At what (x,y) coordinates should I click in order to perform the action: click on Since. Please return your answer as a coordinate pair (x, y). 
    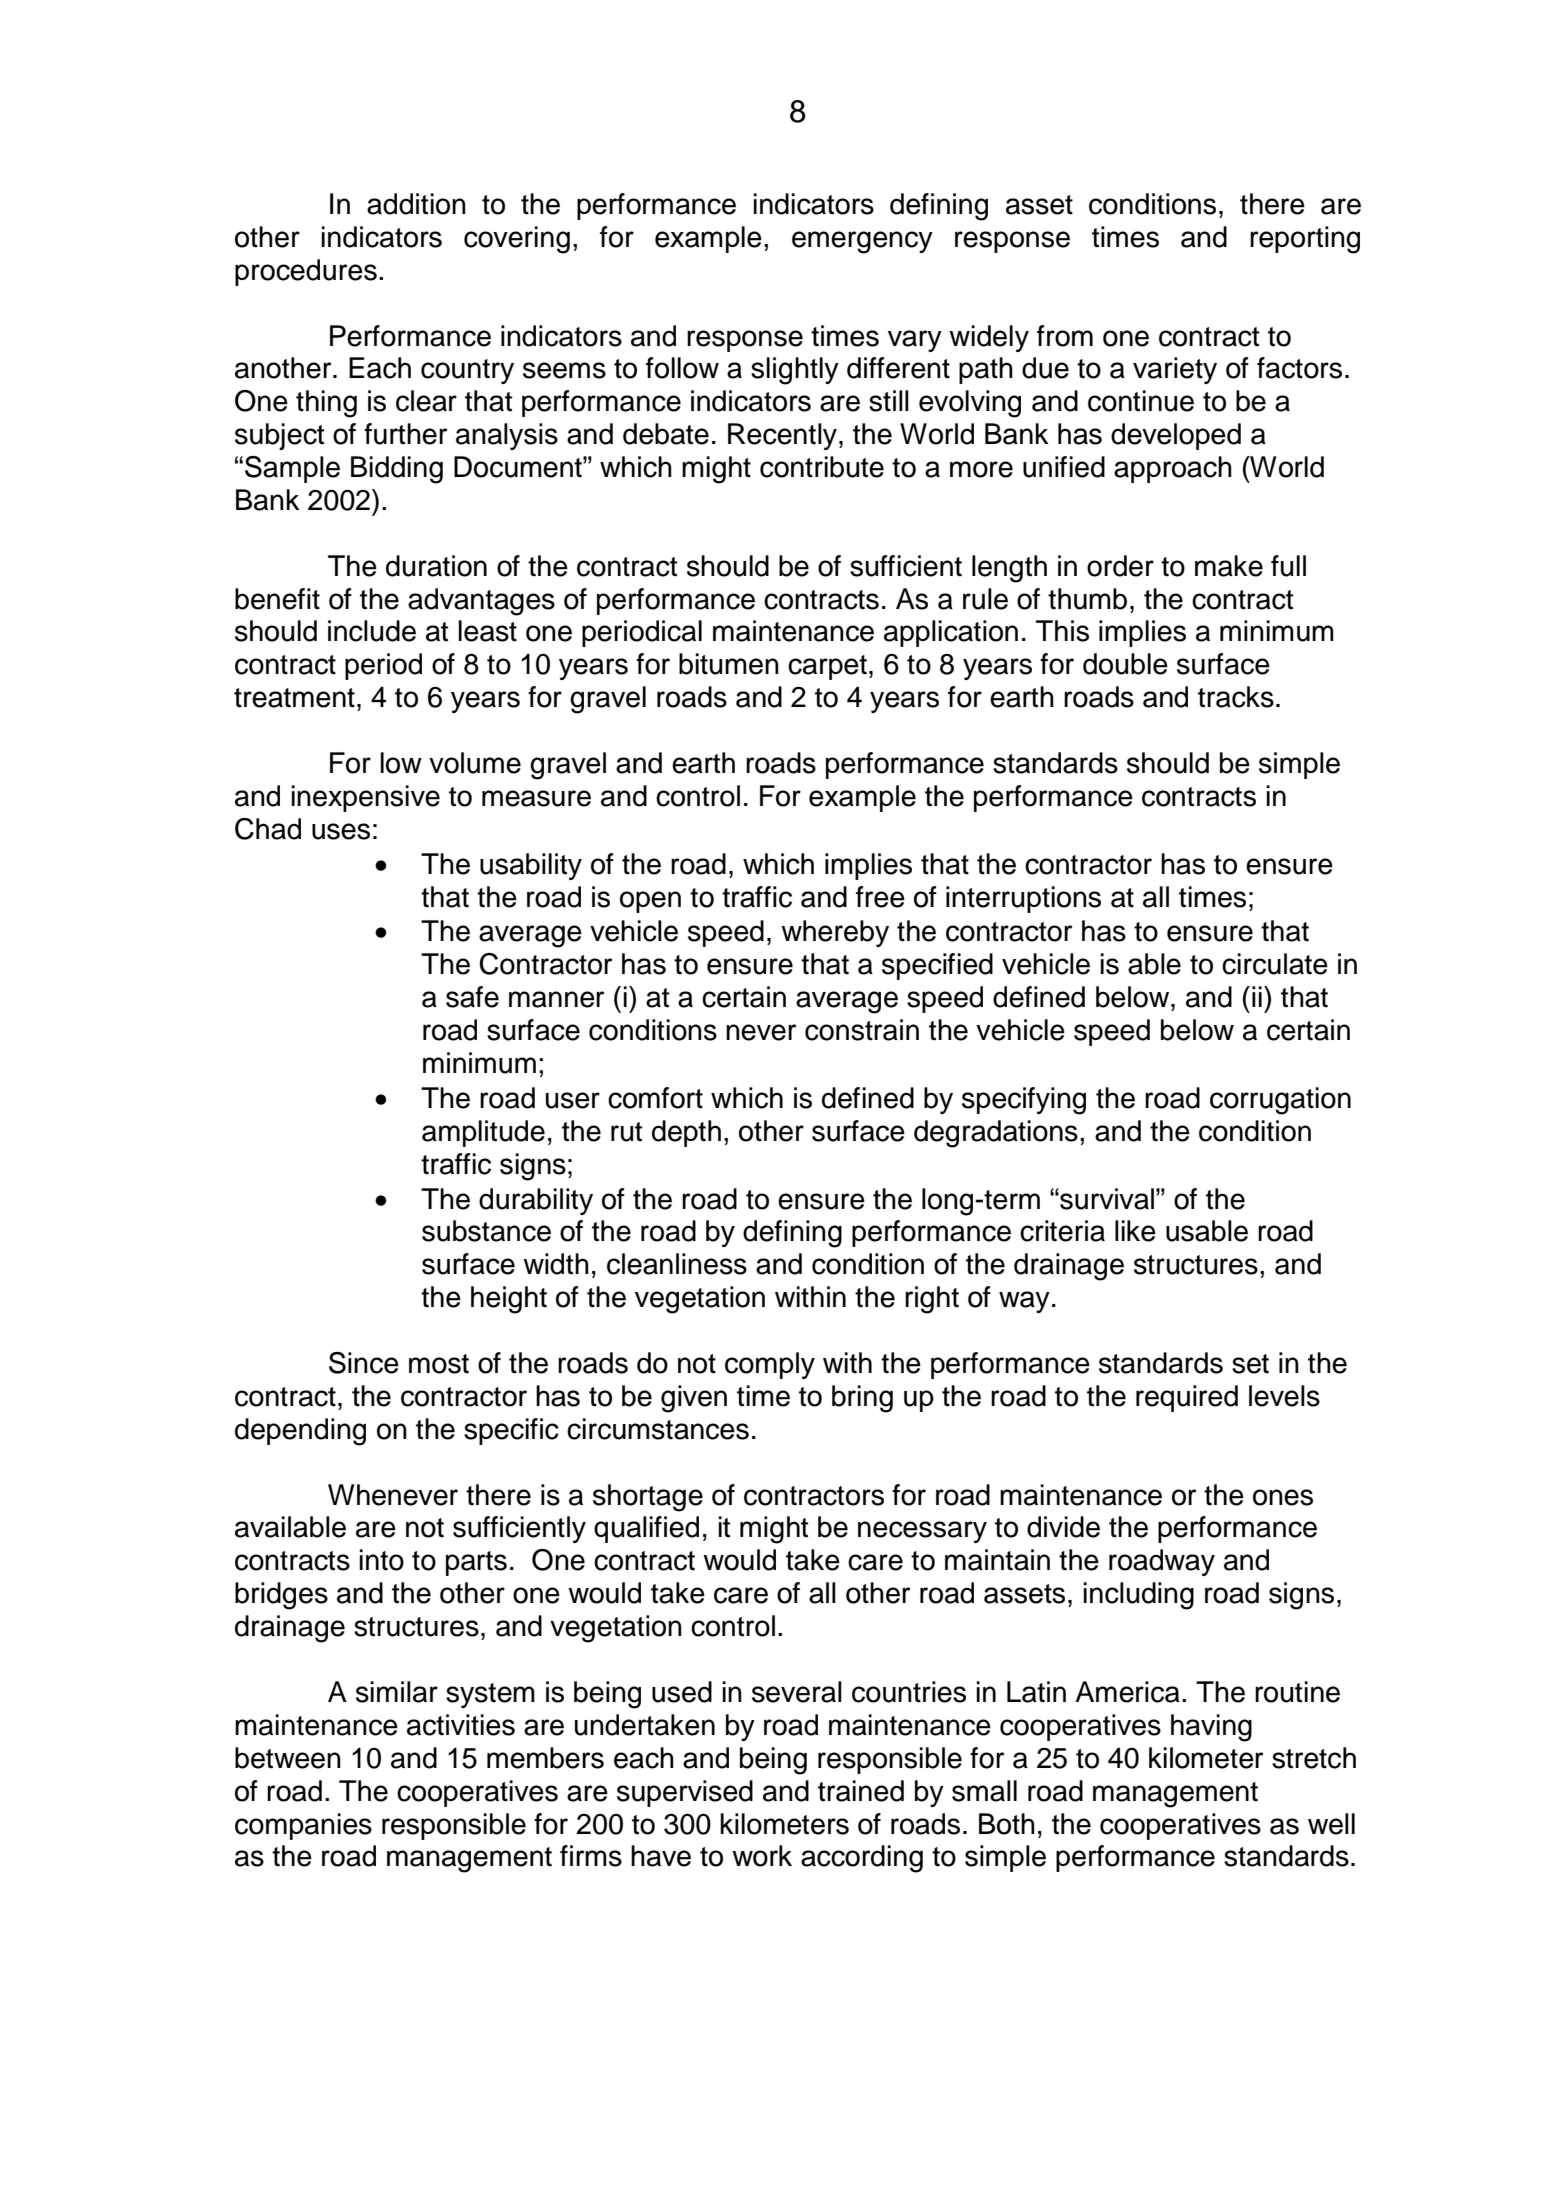
    Looking at the image, I should click on (364, 1363).
